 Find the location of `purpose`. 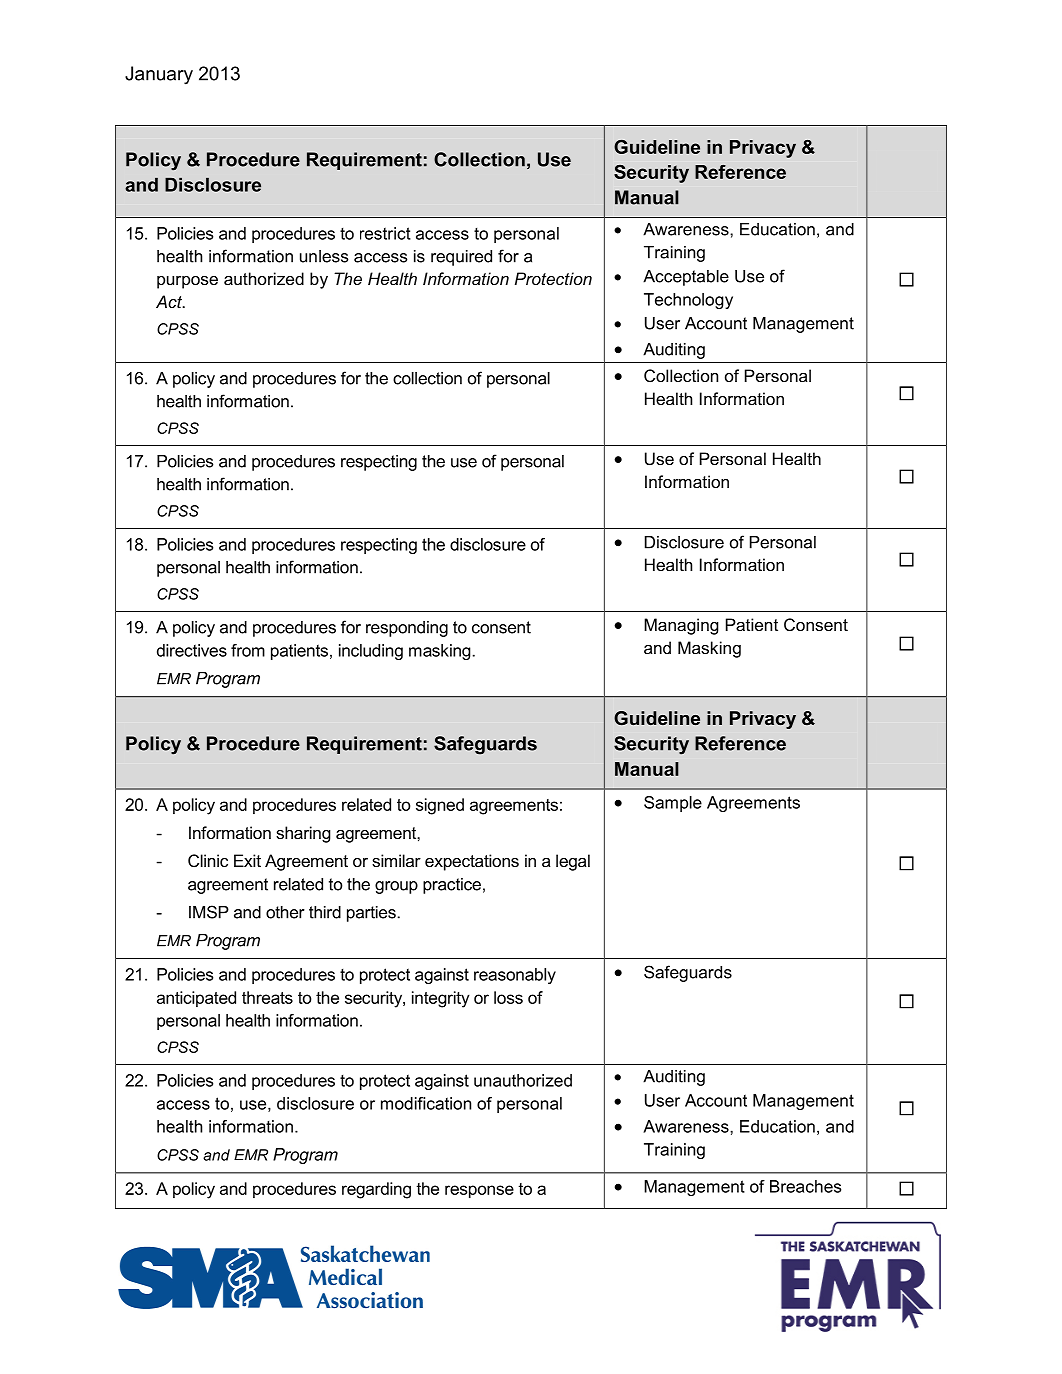

purpose is located at coordinates (187, 282).
